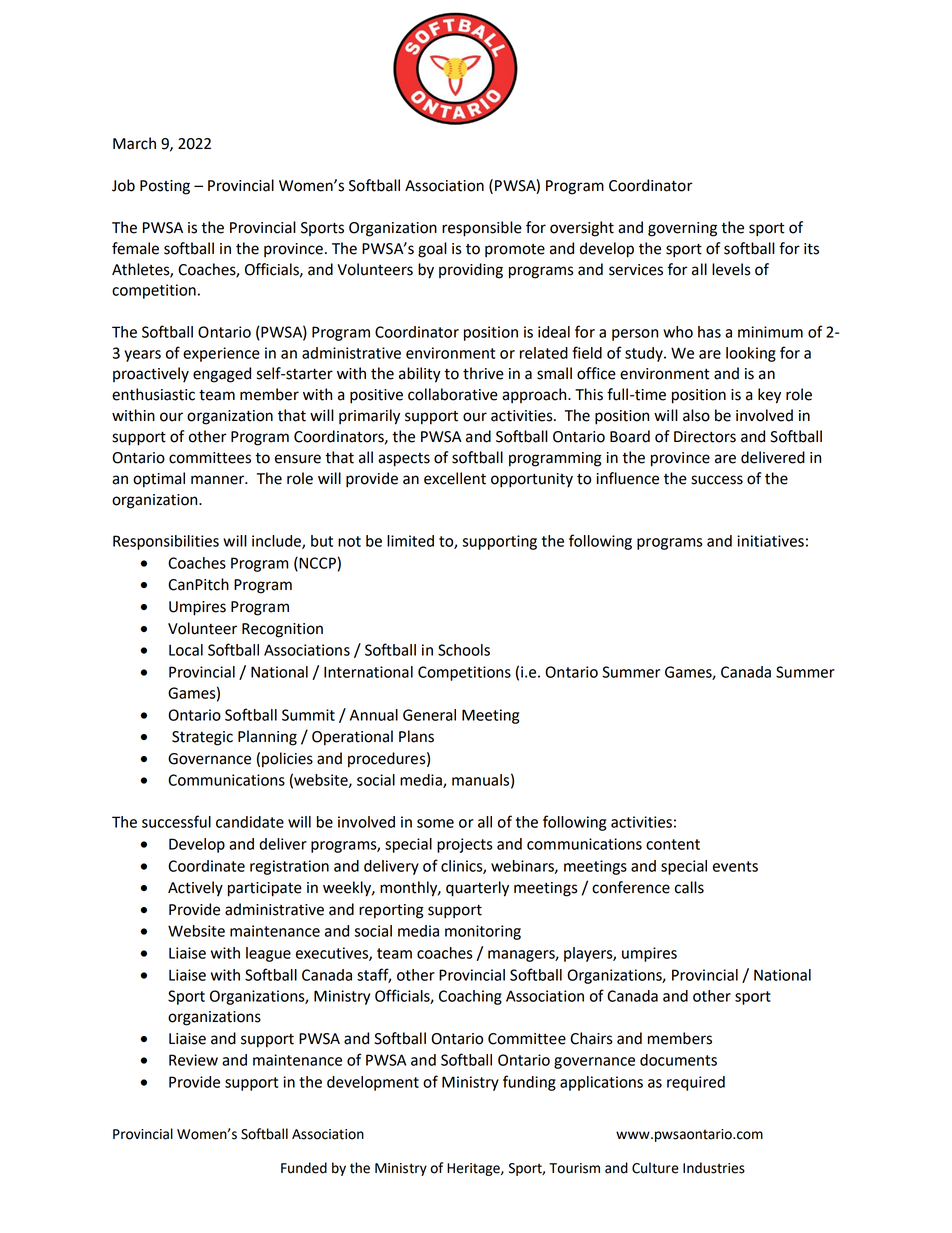  I want to click on Review, so click(193, 1060).
